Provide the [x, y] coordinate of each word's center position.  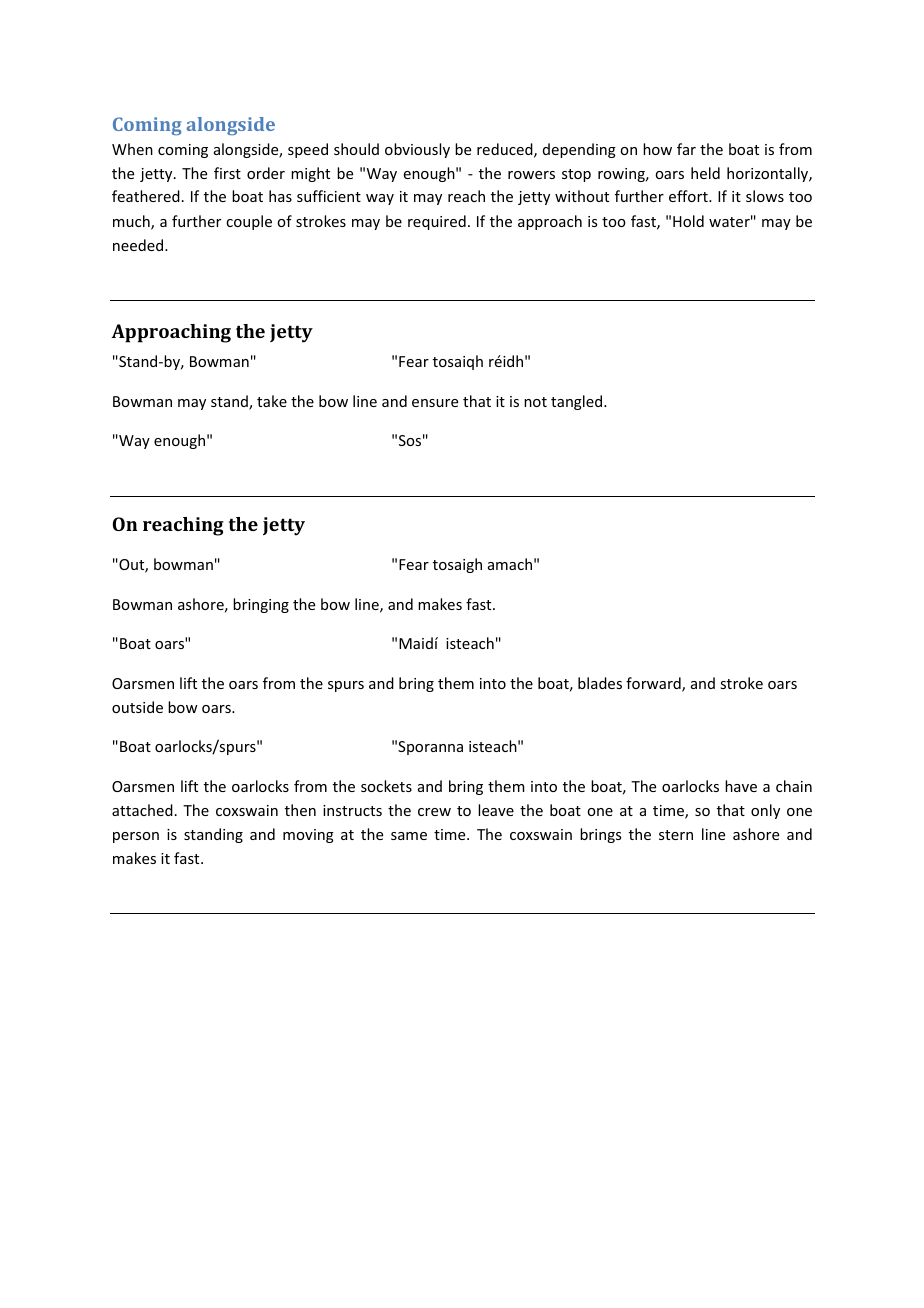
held [705, 173]
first [227, 173]
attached [142, 810]
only [765, 811]
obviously [417, 150]
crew [434, 812]
